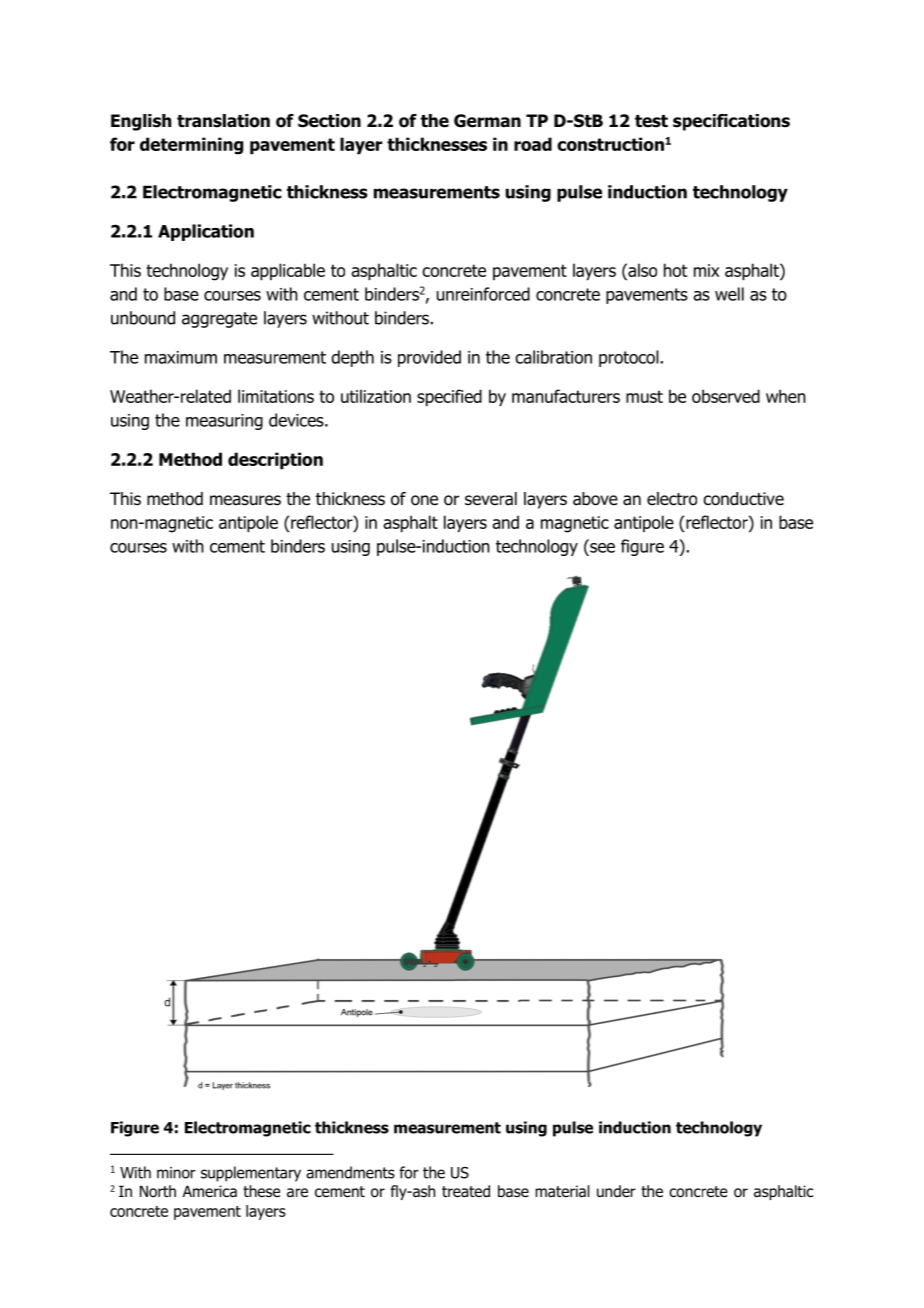 The height and width of the screenshot is (1308, 924). I want to click on above, so click(595, 499).
